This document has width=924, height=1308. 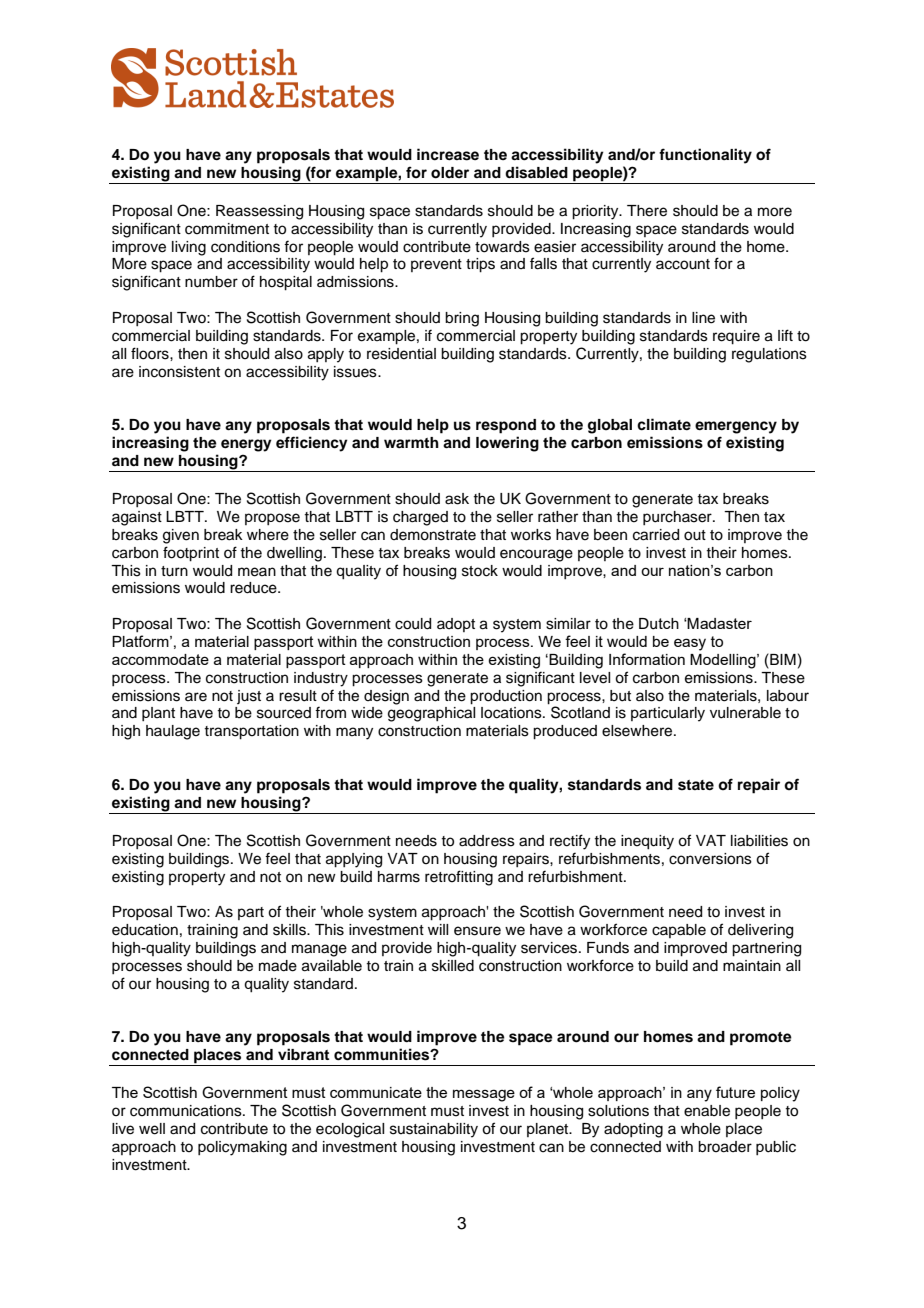 I want to click on communications, so click(x=187, y=1111).
